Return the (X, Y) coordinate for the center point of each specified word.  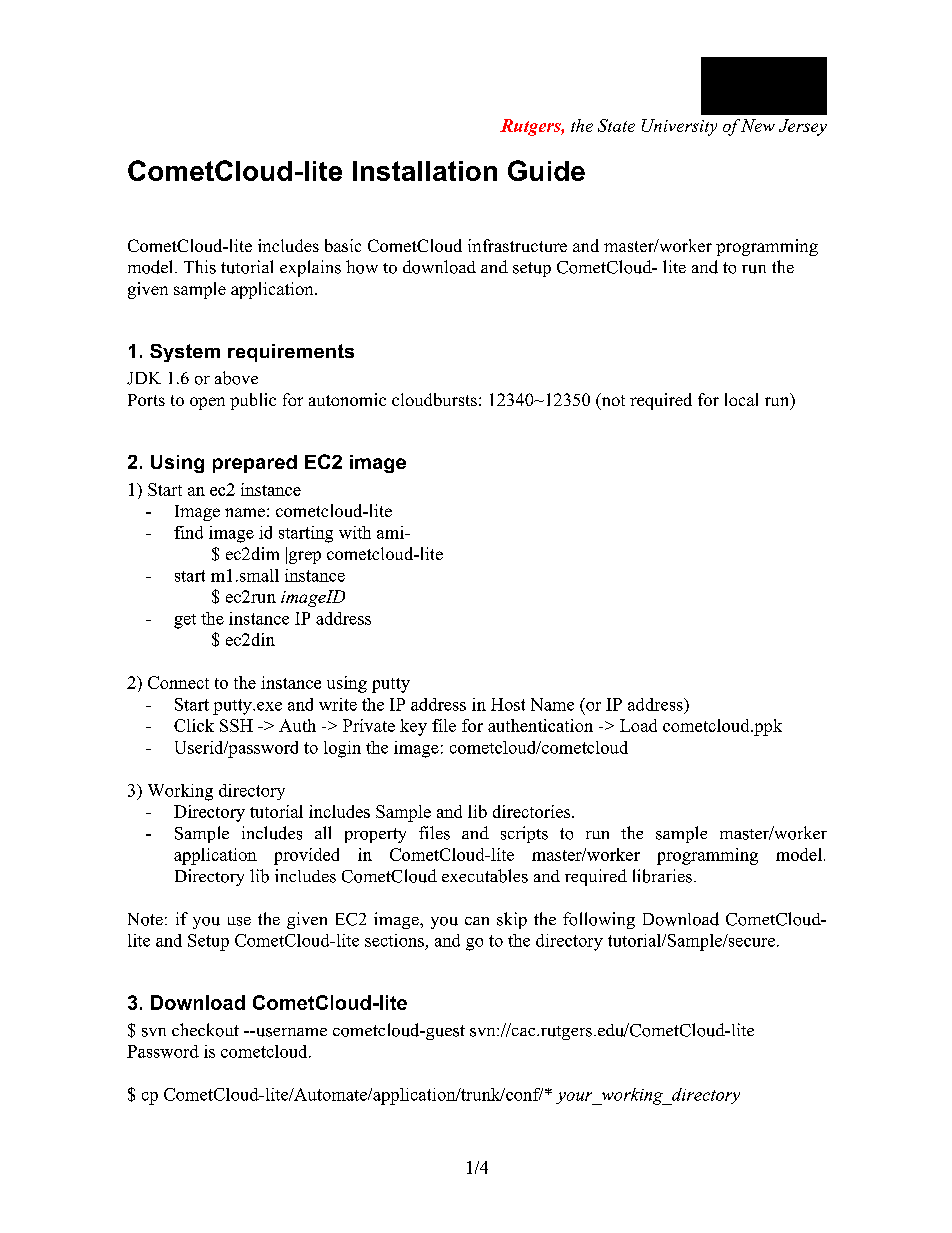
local (741, 399)
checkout (205, 1030)
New (758, 125)
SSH (236, 725)
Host (508, 704)
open (207, 403)
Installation (425, 171)
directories (533, 811)
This (200, 267)
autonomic (347, 399)
